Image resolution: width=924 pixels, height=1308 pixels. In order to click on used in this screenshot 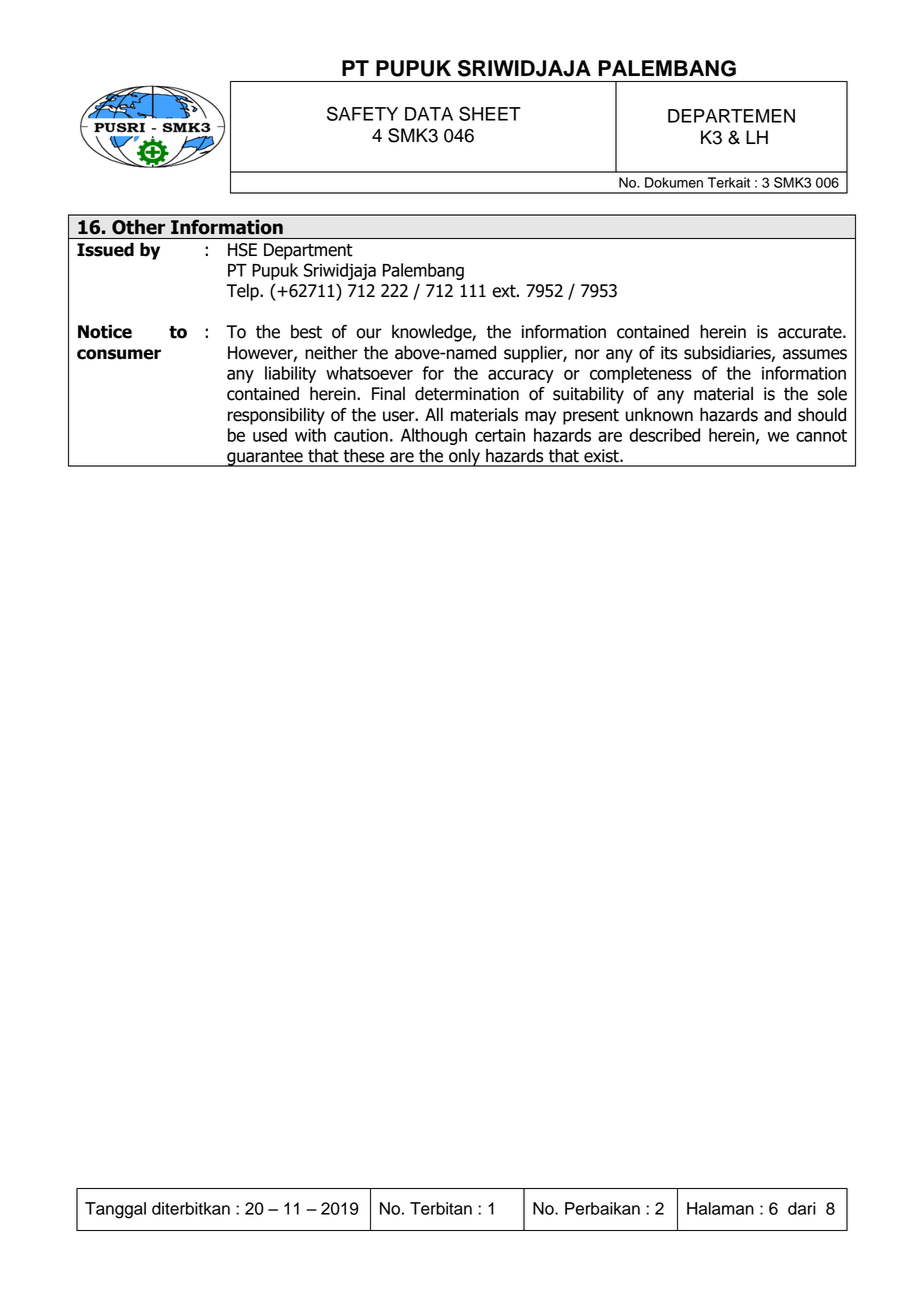, I will do `click(270, 435)`.
